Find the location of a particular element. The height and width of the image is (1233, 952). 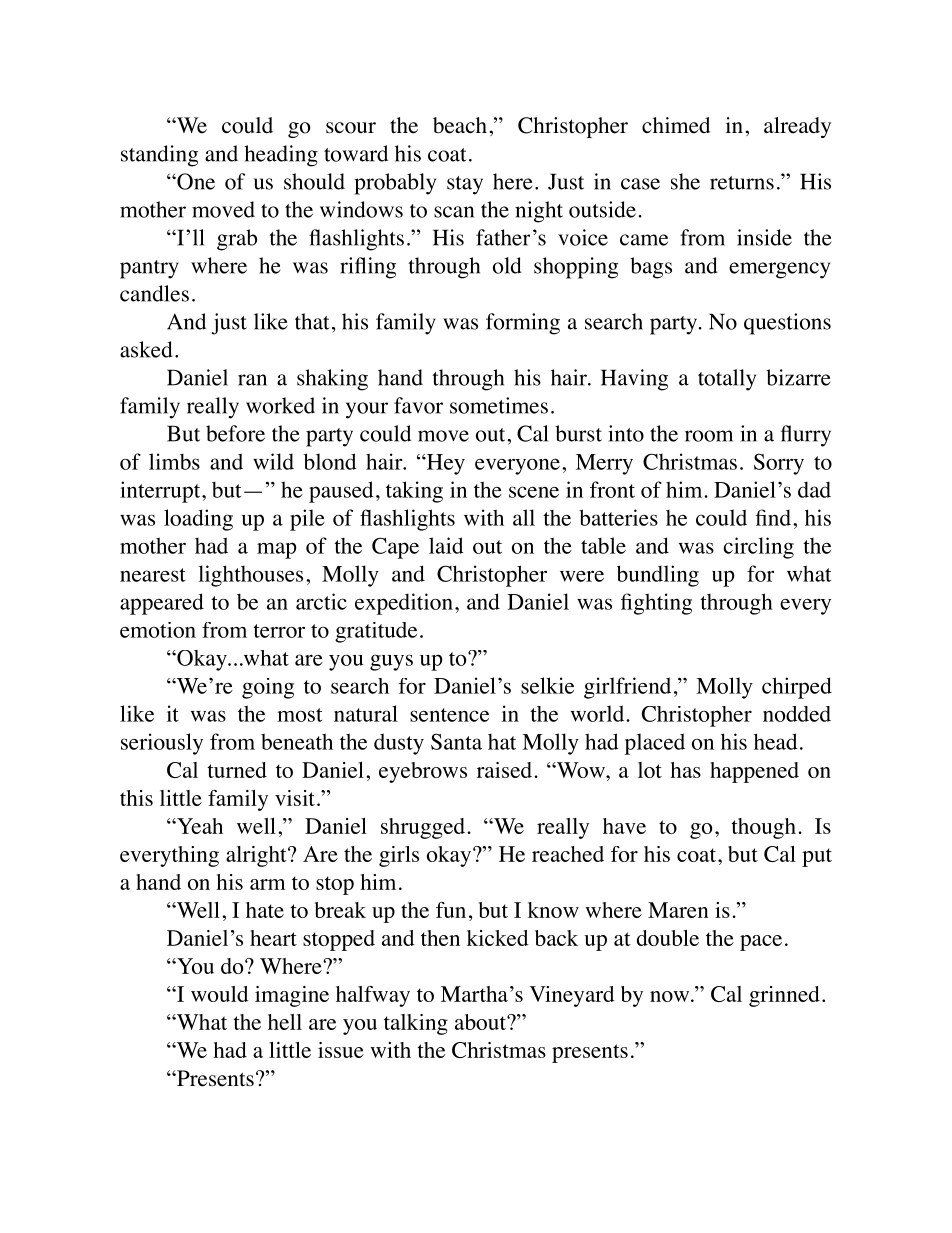

appeared is located at coordinates (162, 604).
